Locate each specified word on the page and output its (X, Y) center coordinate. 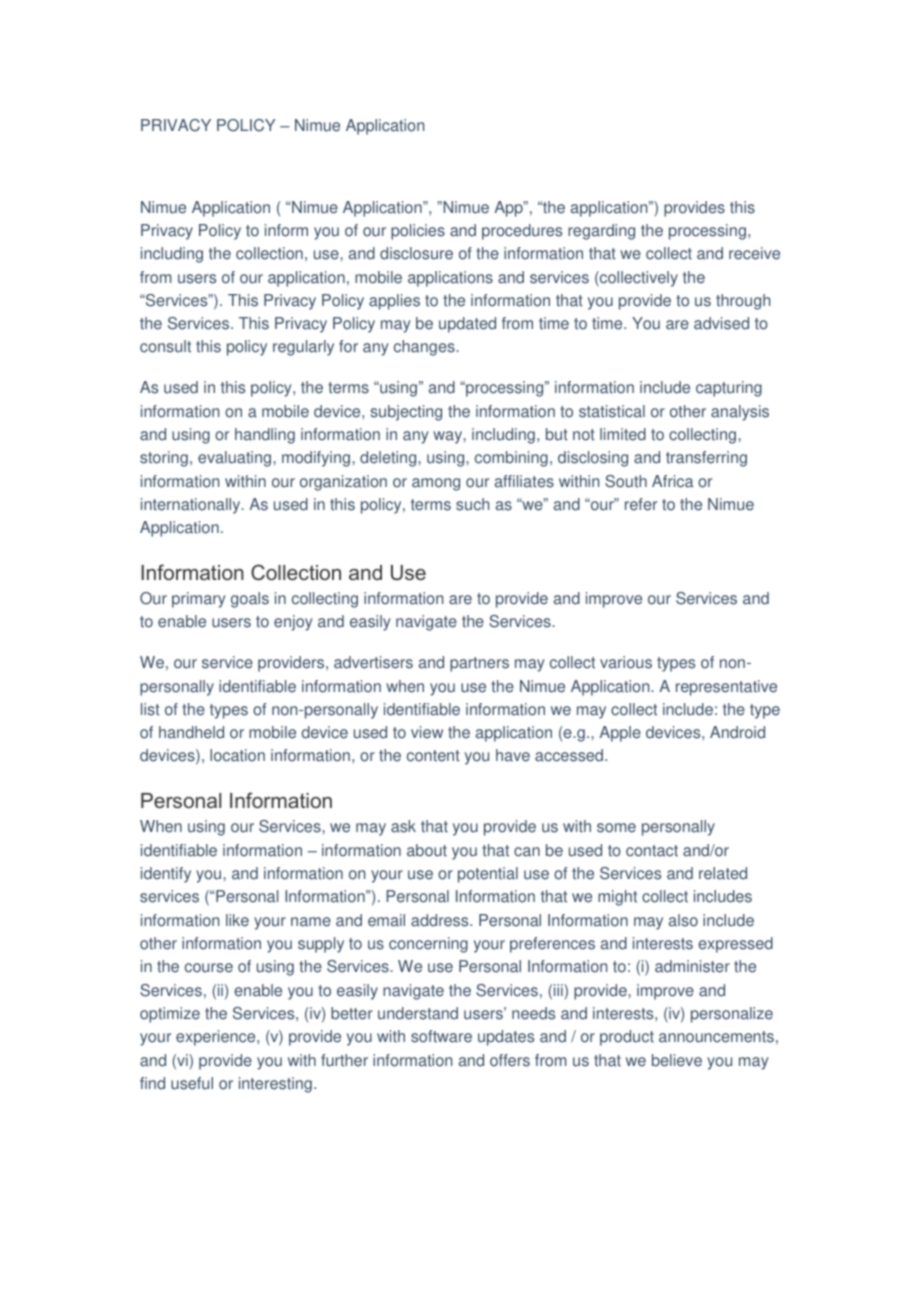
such (472, 504)
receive (754, 253)
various (626, 662)
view (427, 732)
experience (217, 1038)
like (237, 920)
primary (199, 600)
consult (165, 346)
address (441, 920)
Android (737, 732)
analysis (740, 413)
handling (265, 436)
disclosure (416, 253)
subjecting (406, 413)
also (683, 920)
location (237, 755)
